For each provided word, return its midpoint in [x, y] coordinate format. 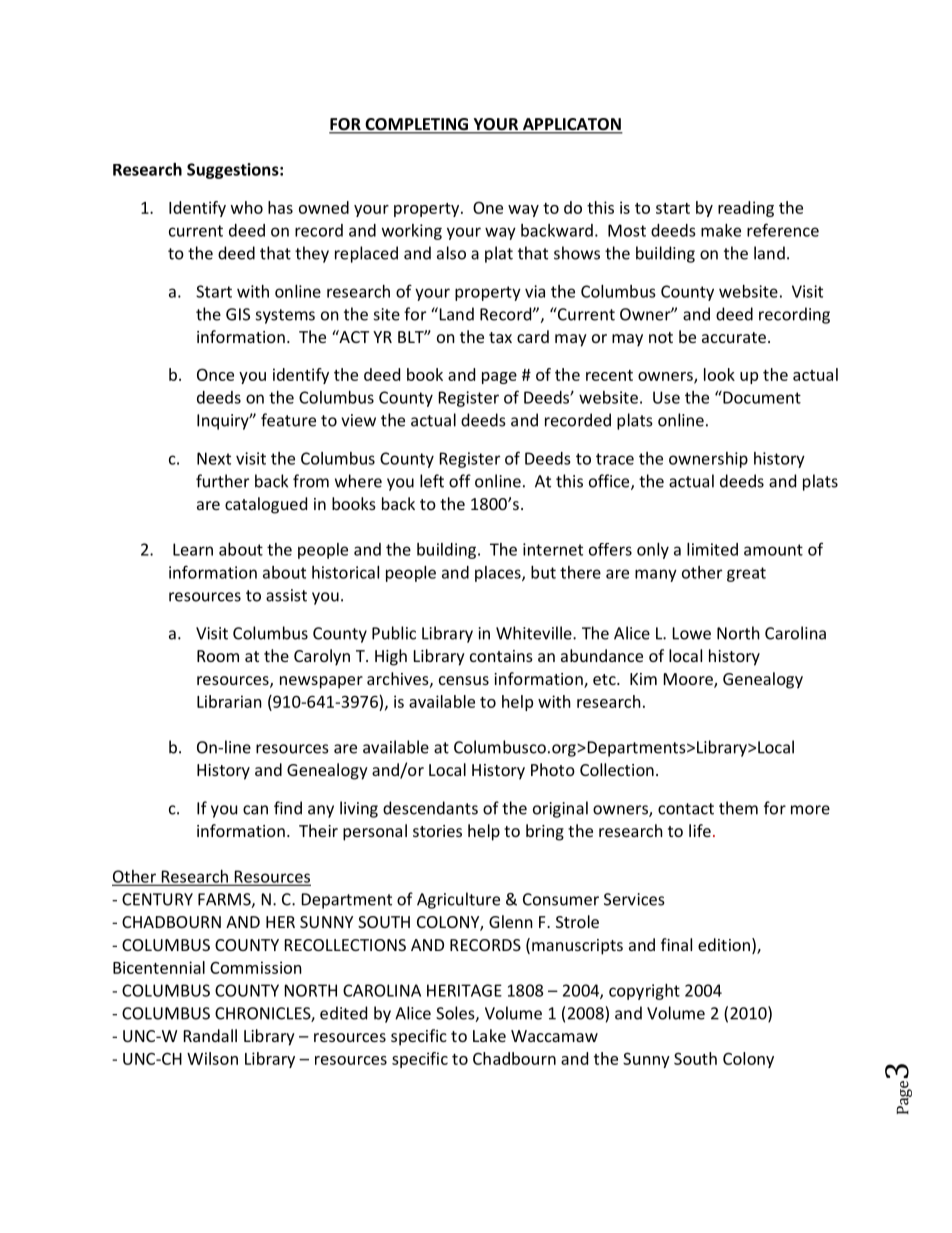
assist [286, 595]
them [738, 808]
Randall [210, 1035]
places [499, 574]
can [255, 810]
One [488, 207]
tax [500, 337]
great [746, 574]
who [247, 207]
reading [746, 209]
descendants [430, 808]
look [719, 374]
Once [215, 374]
